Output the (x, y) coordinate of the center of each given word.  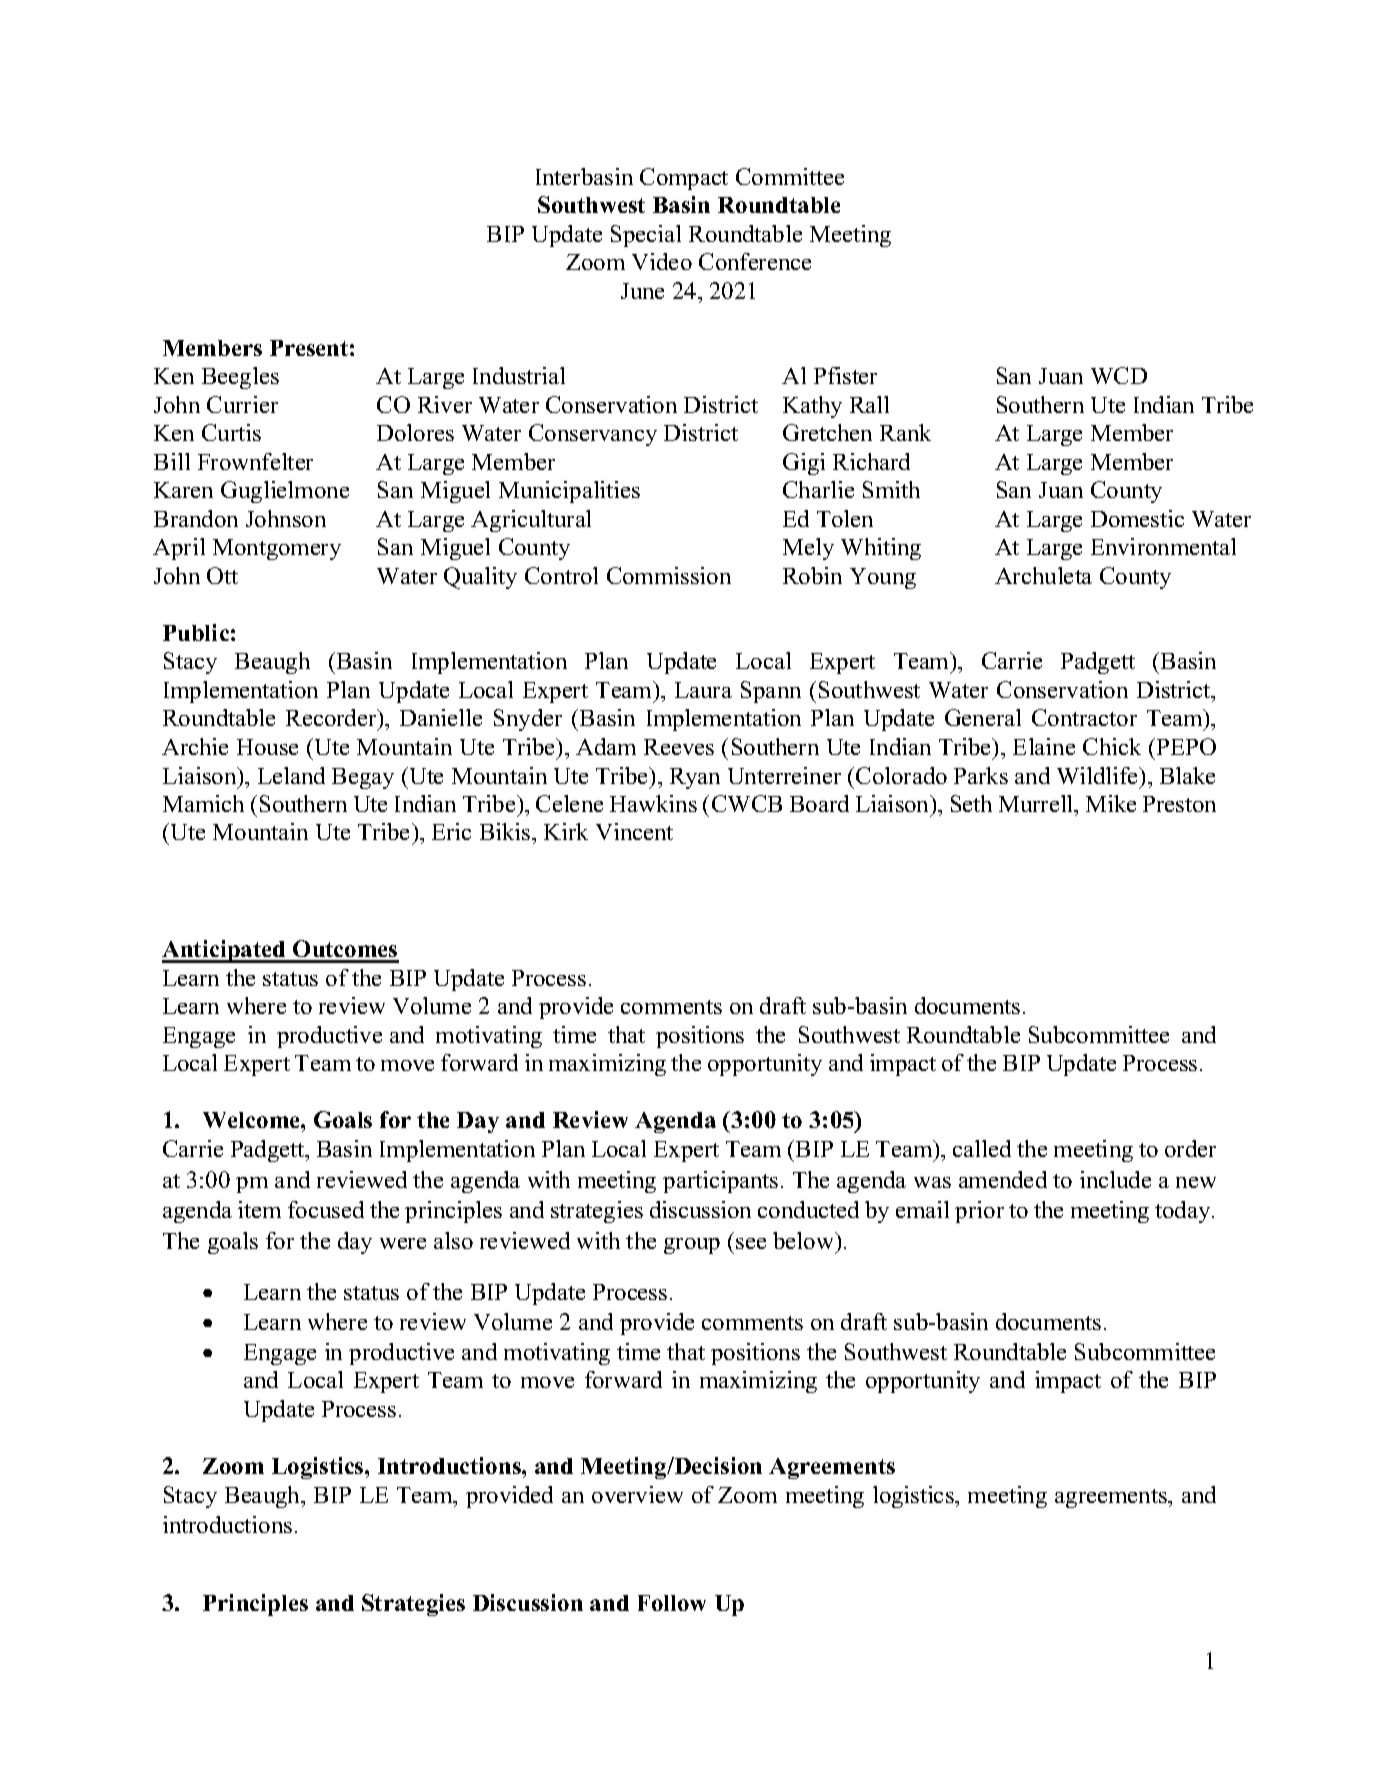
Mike (1111, 803)
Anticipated (225, 951)
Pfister (845, 375)
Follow (672, 1603)
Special (646, 236)
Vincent (634, 831)
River (445, 404)
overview (637, 1494)
